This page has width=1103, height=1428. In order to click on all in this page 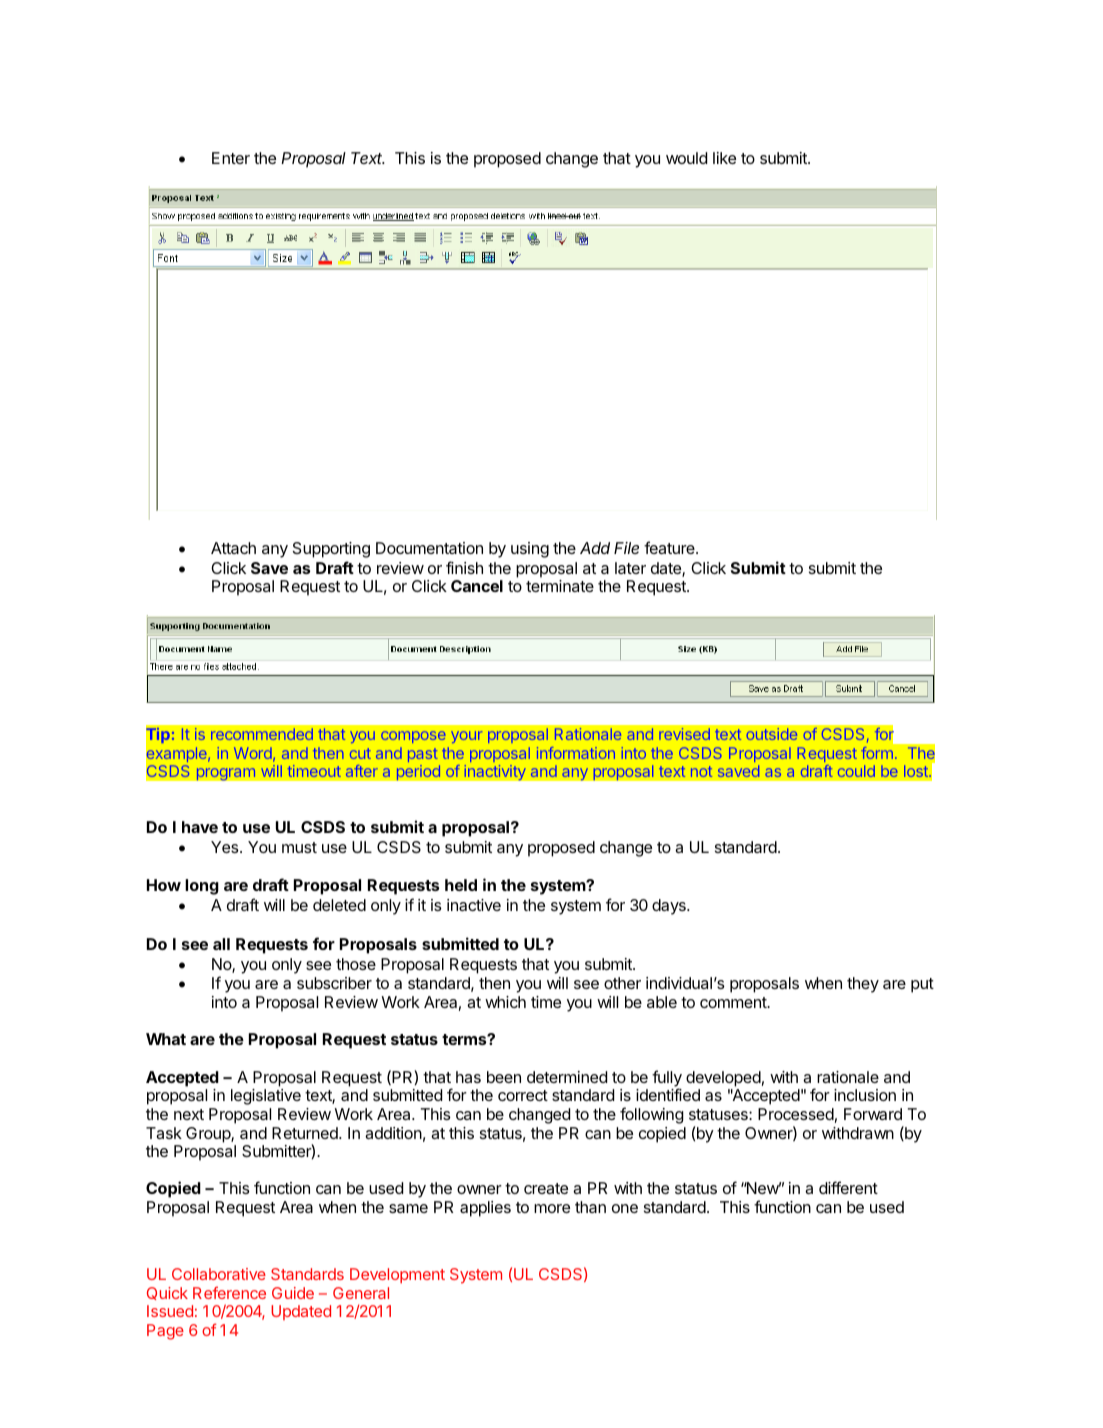, I will do `click(221, 944)`.
